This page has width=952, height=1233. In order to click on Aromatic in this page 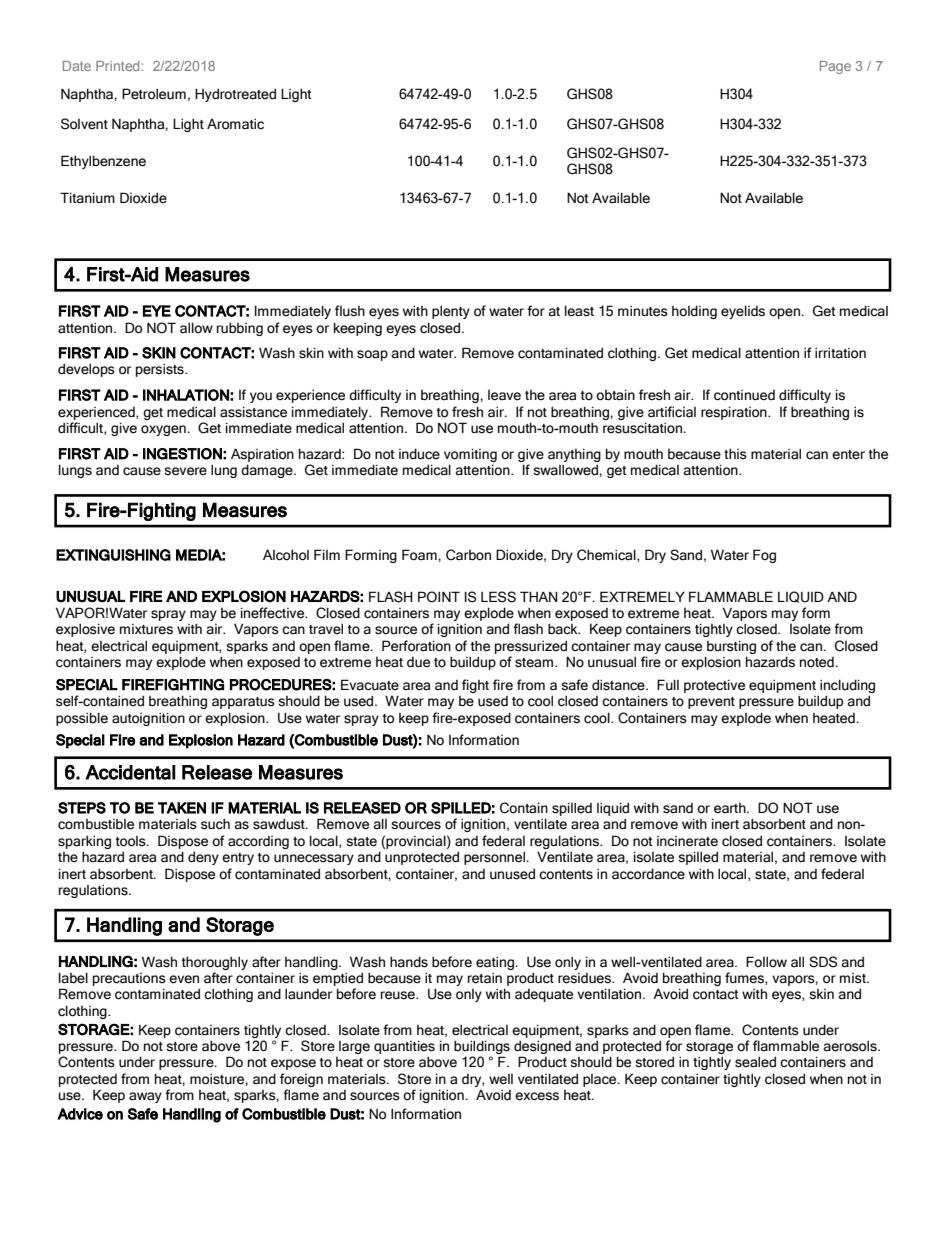, I will do `click(235, 124)`.
